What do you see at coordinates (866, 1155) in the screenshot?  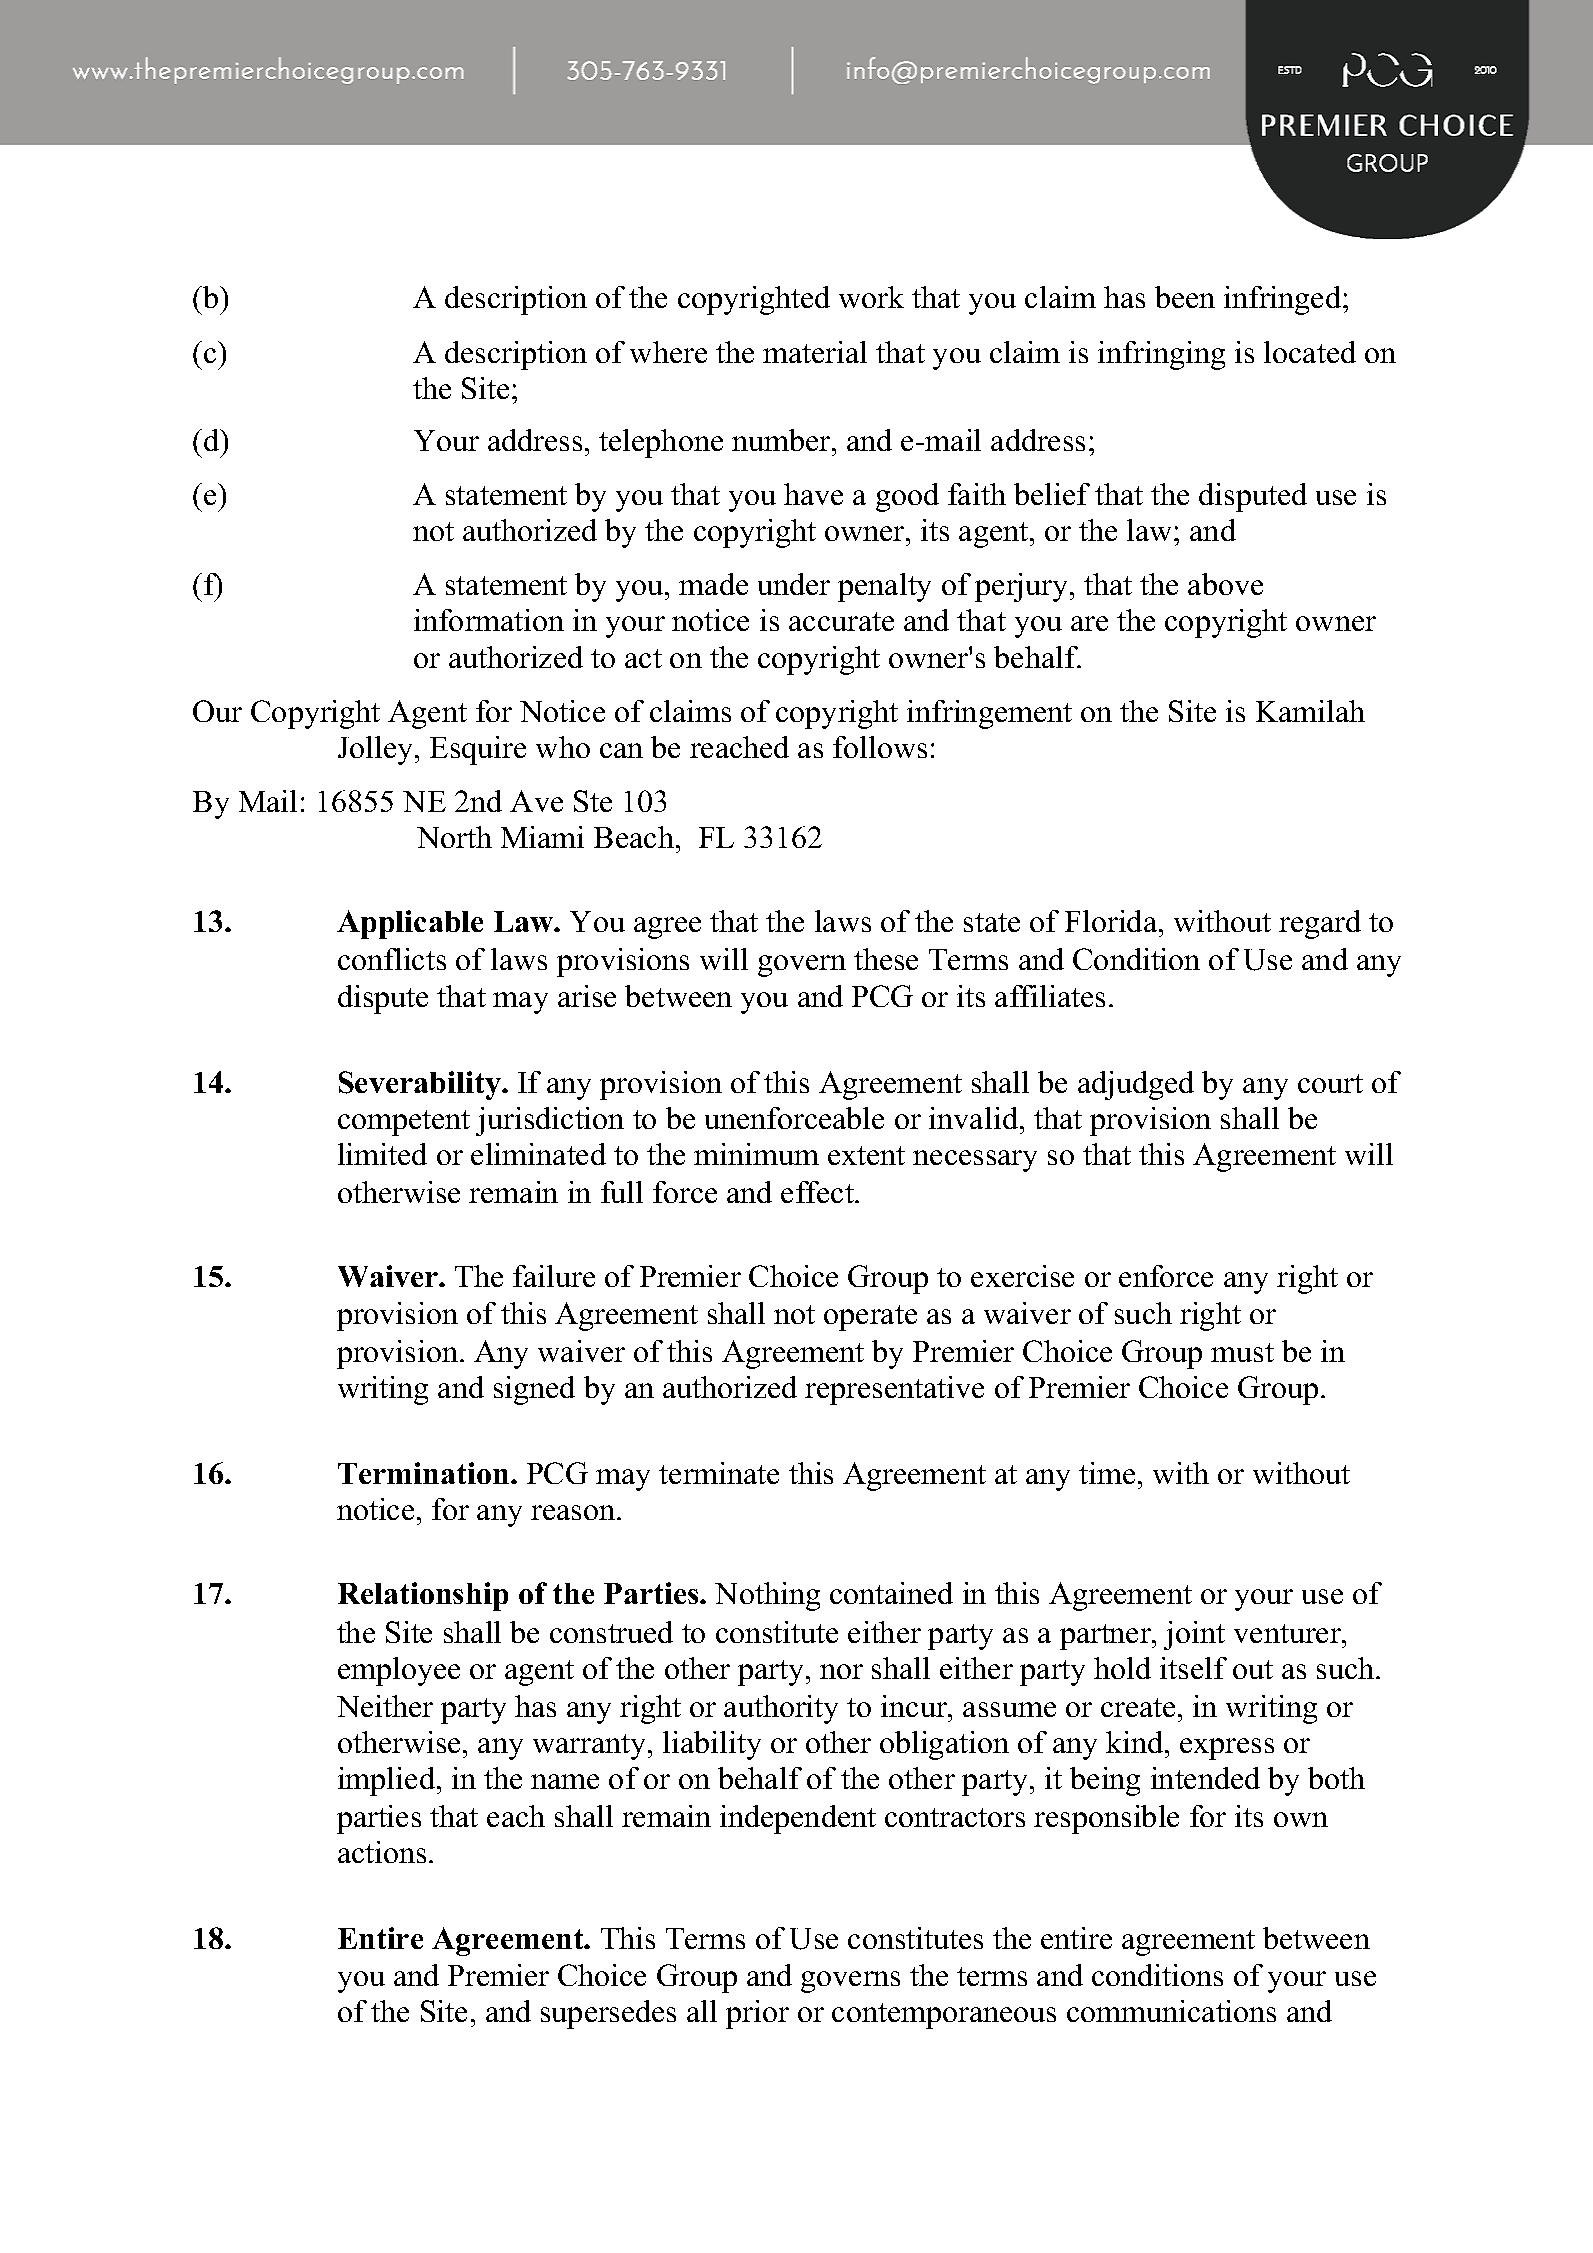 I see `extent` at bounding box center [866, 1155].
